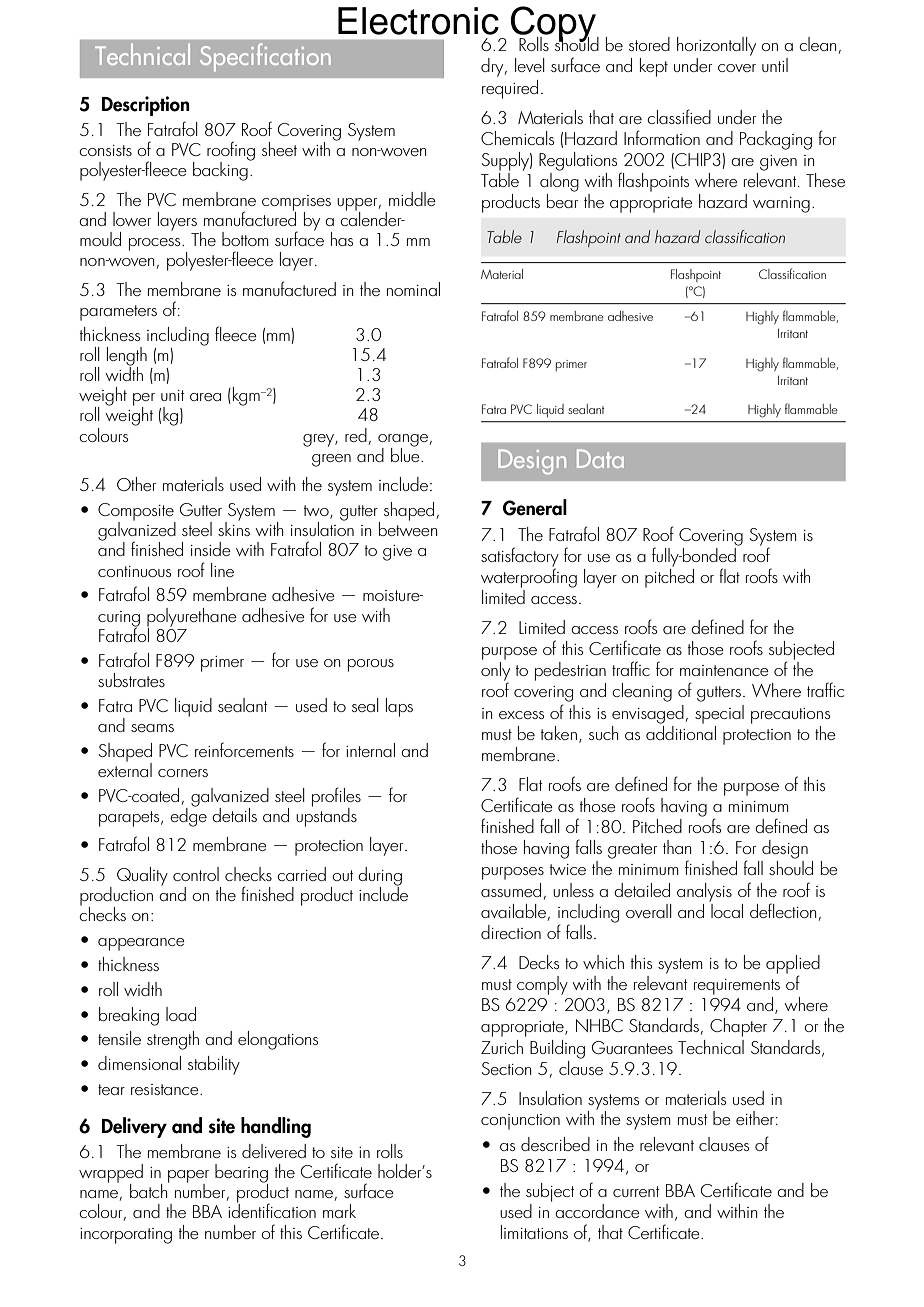 This document has height=1307, width=924. I want to click on maintenance, so click(724, 670).
